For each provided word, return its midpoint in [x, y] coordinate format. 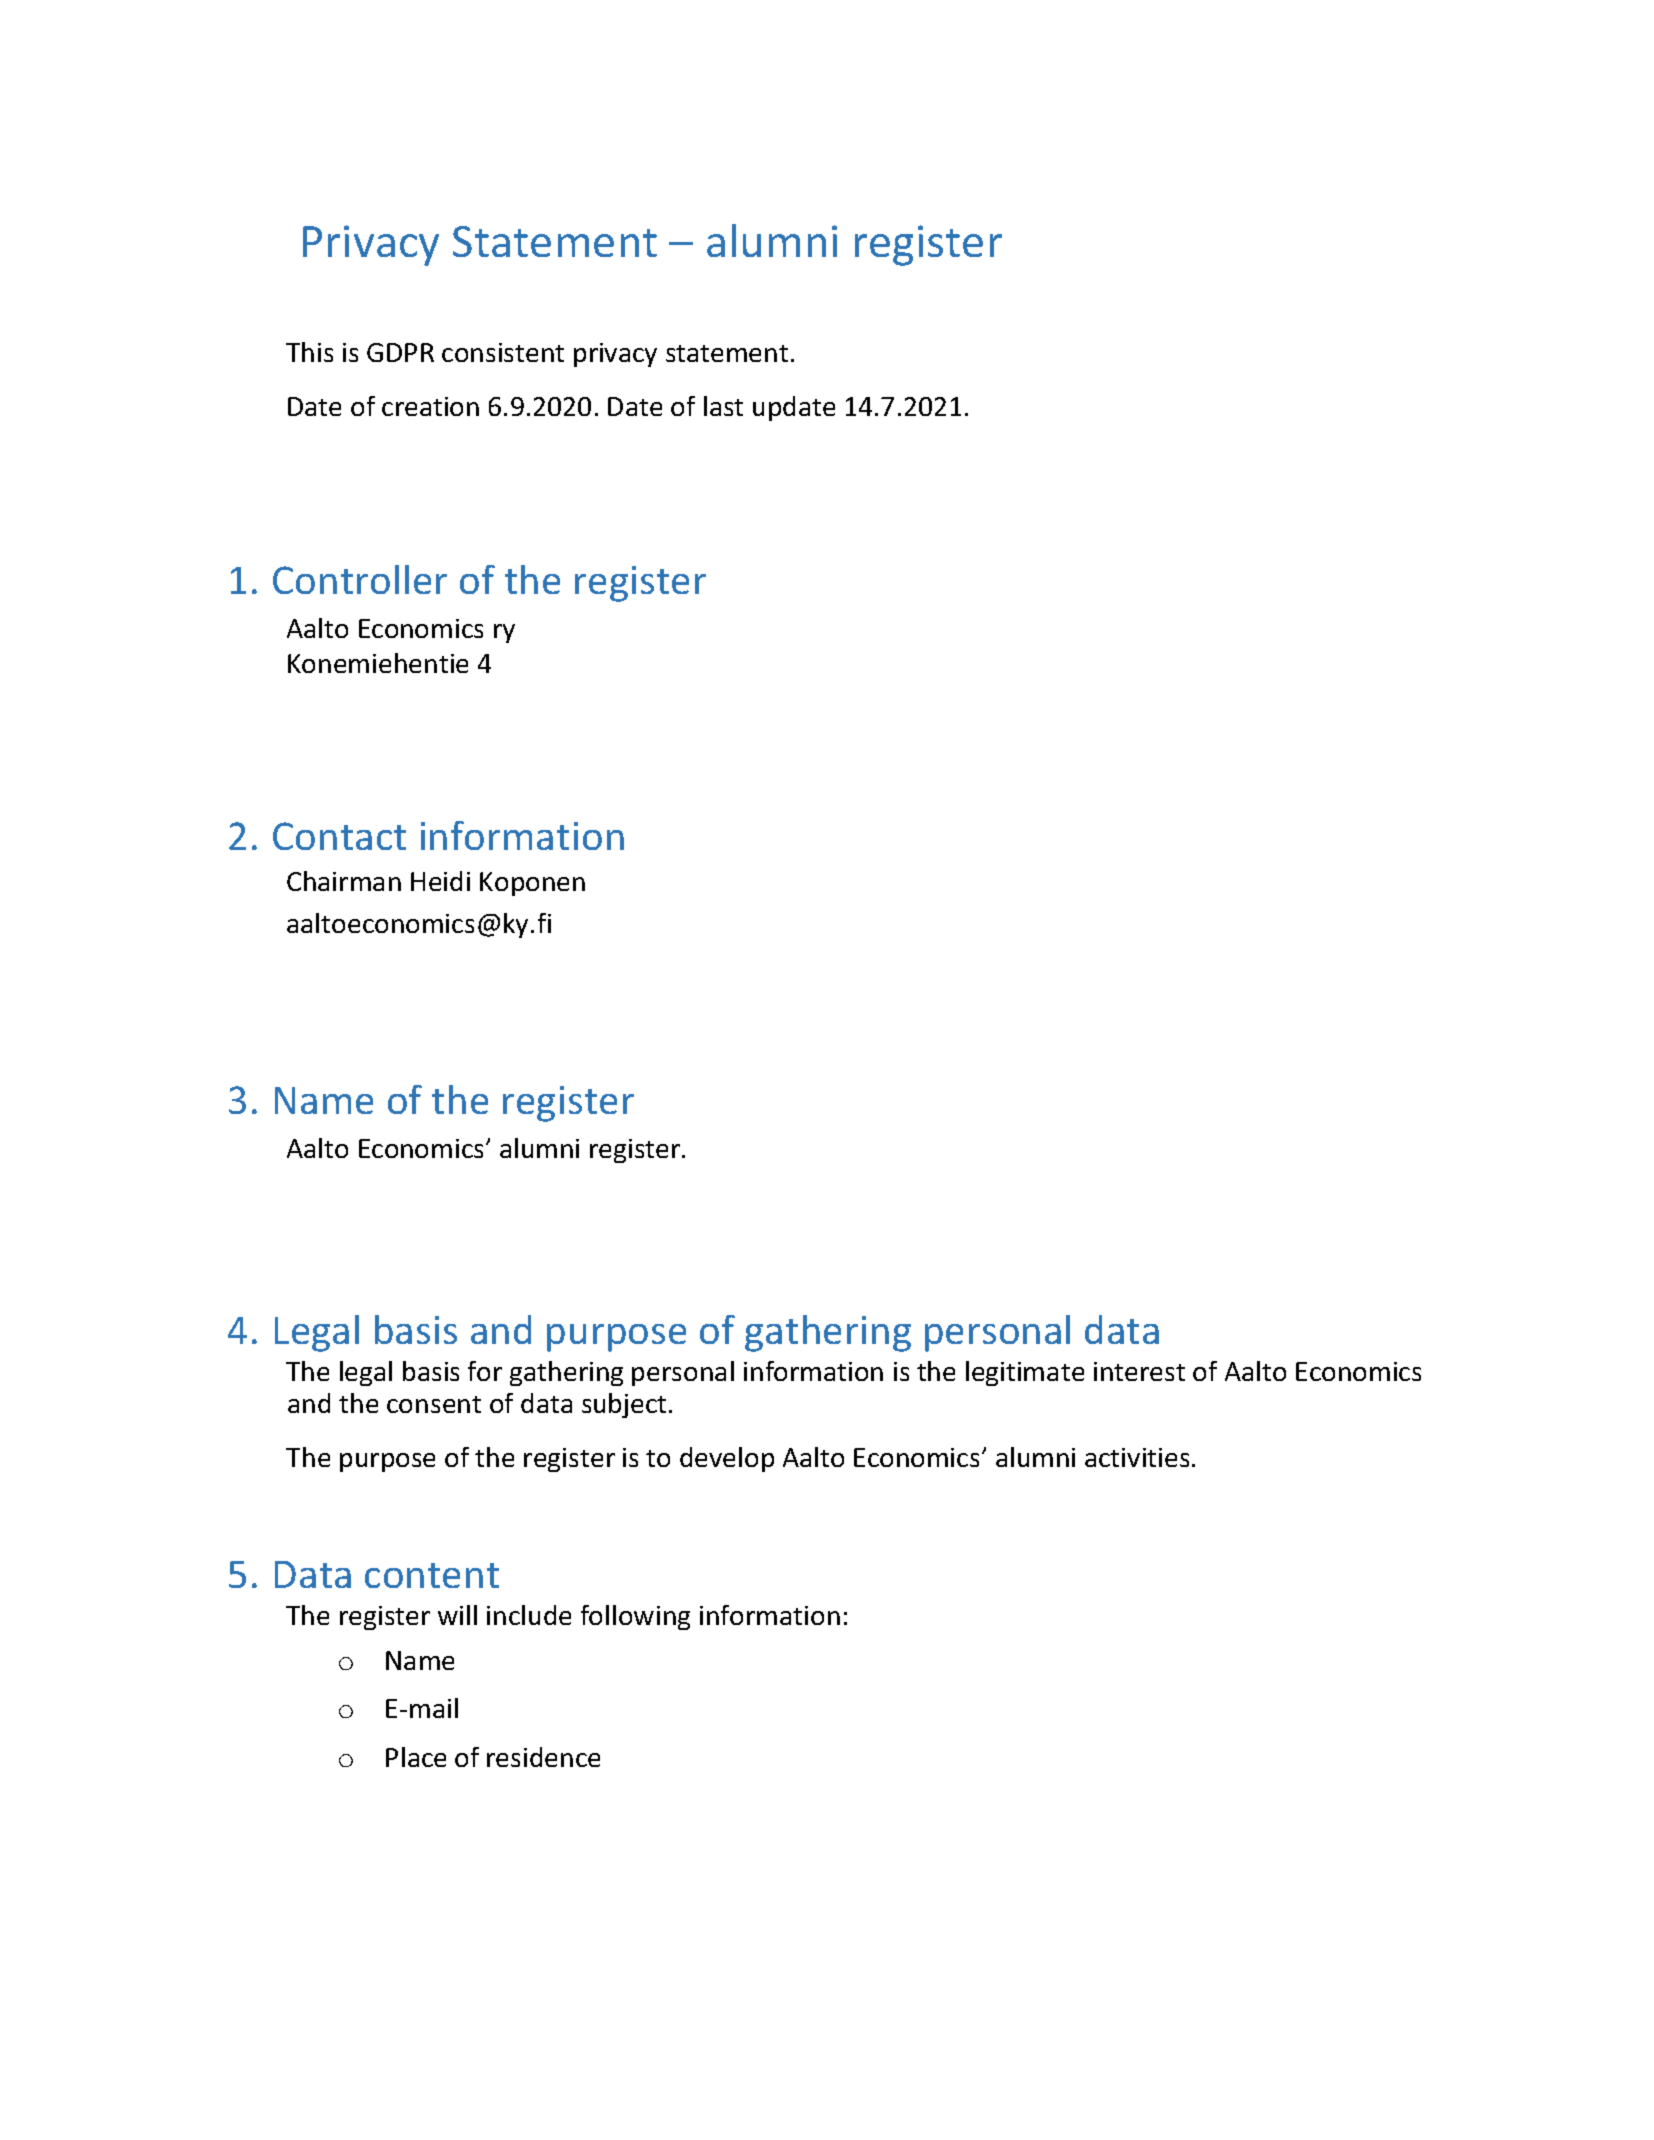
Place [416, 1757]
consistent [503, 352]
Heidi [440, 881]
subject [624, 1405]
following [635, 1617]
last [723, 406]
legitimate [1025, 1373]
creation [430, 406]
